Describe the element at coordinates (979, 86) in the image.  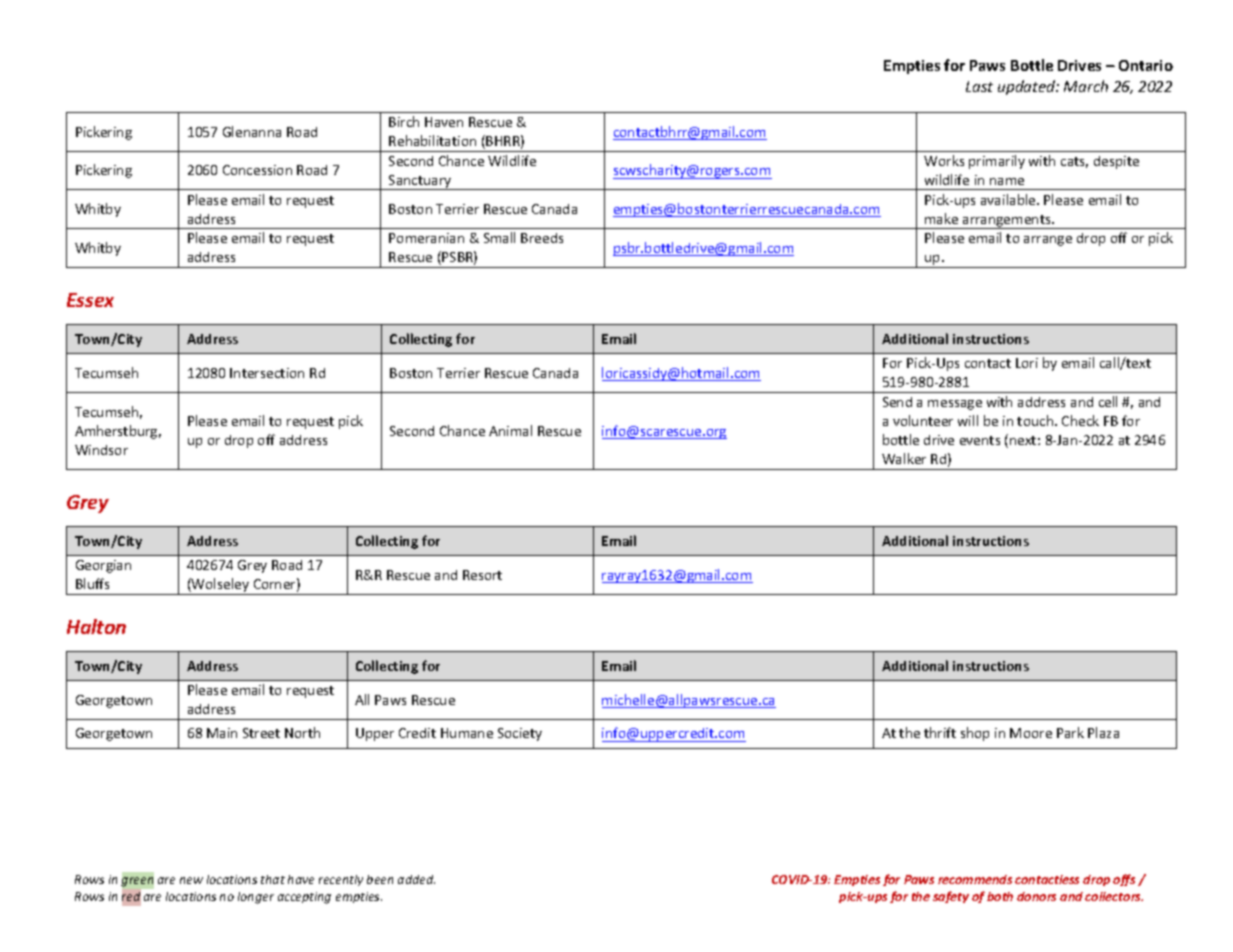
I see `Last` at that location.
